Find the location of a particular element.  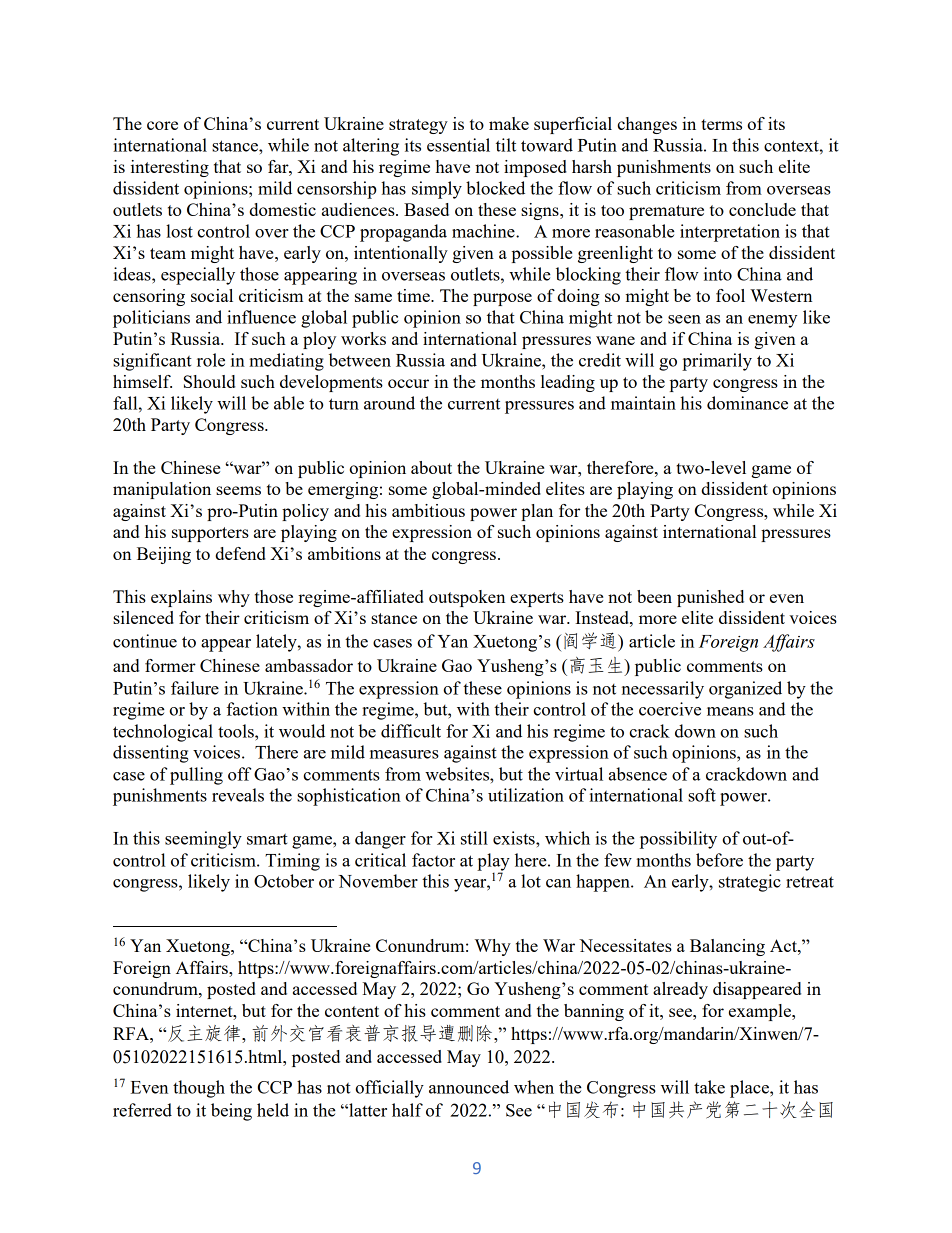

essential is located at coordinates (458, 145).
